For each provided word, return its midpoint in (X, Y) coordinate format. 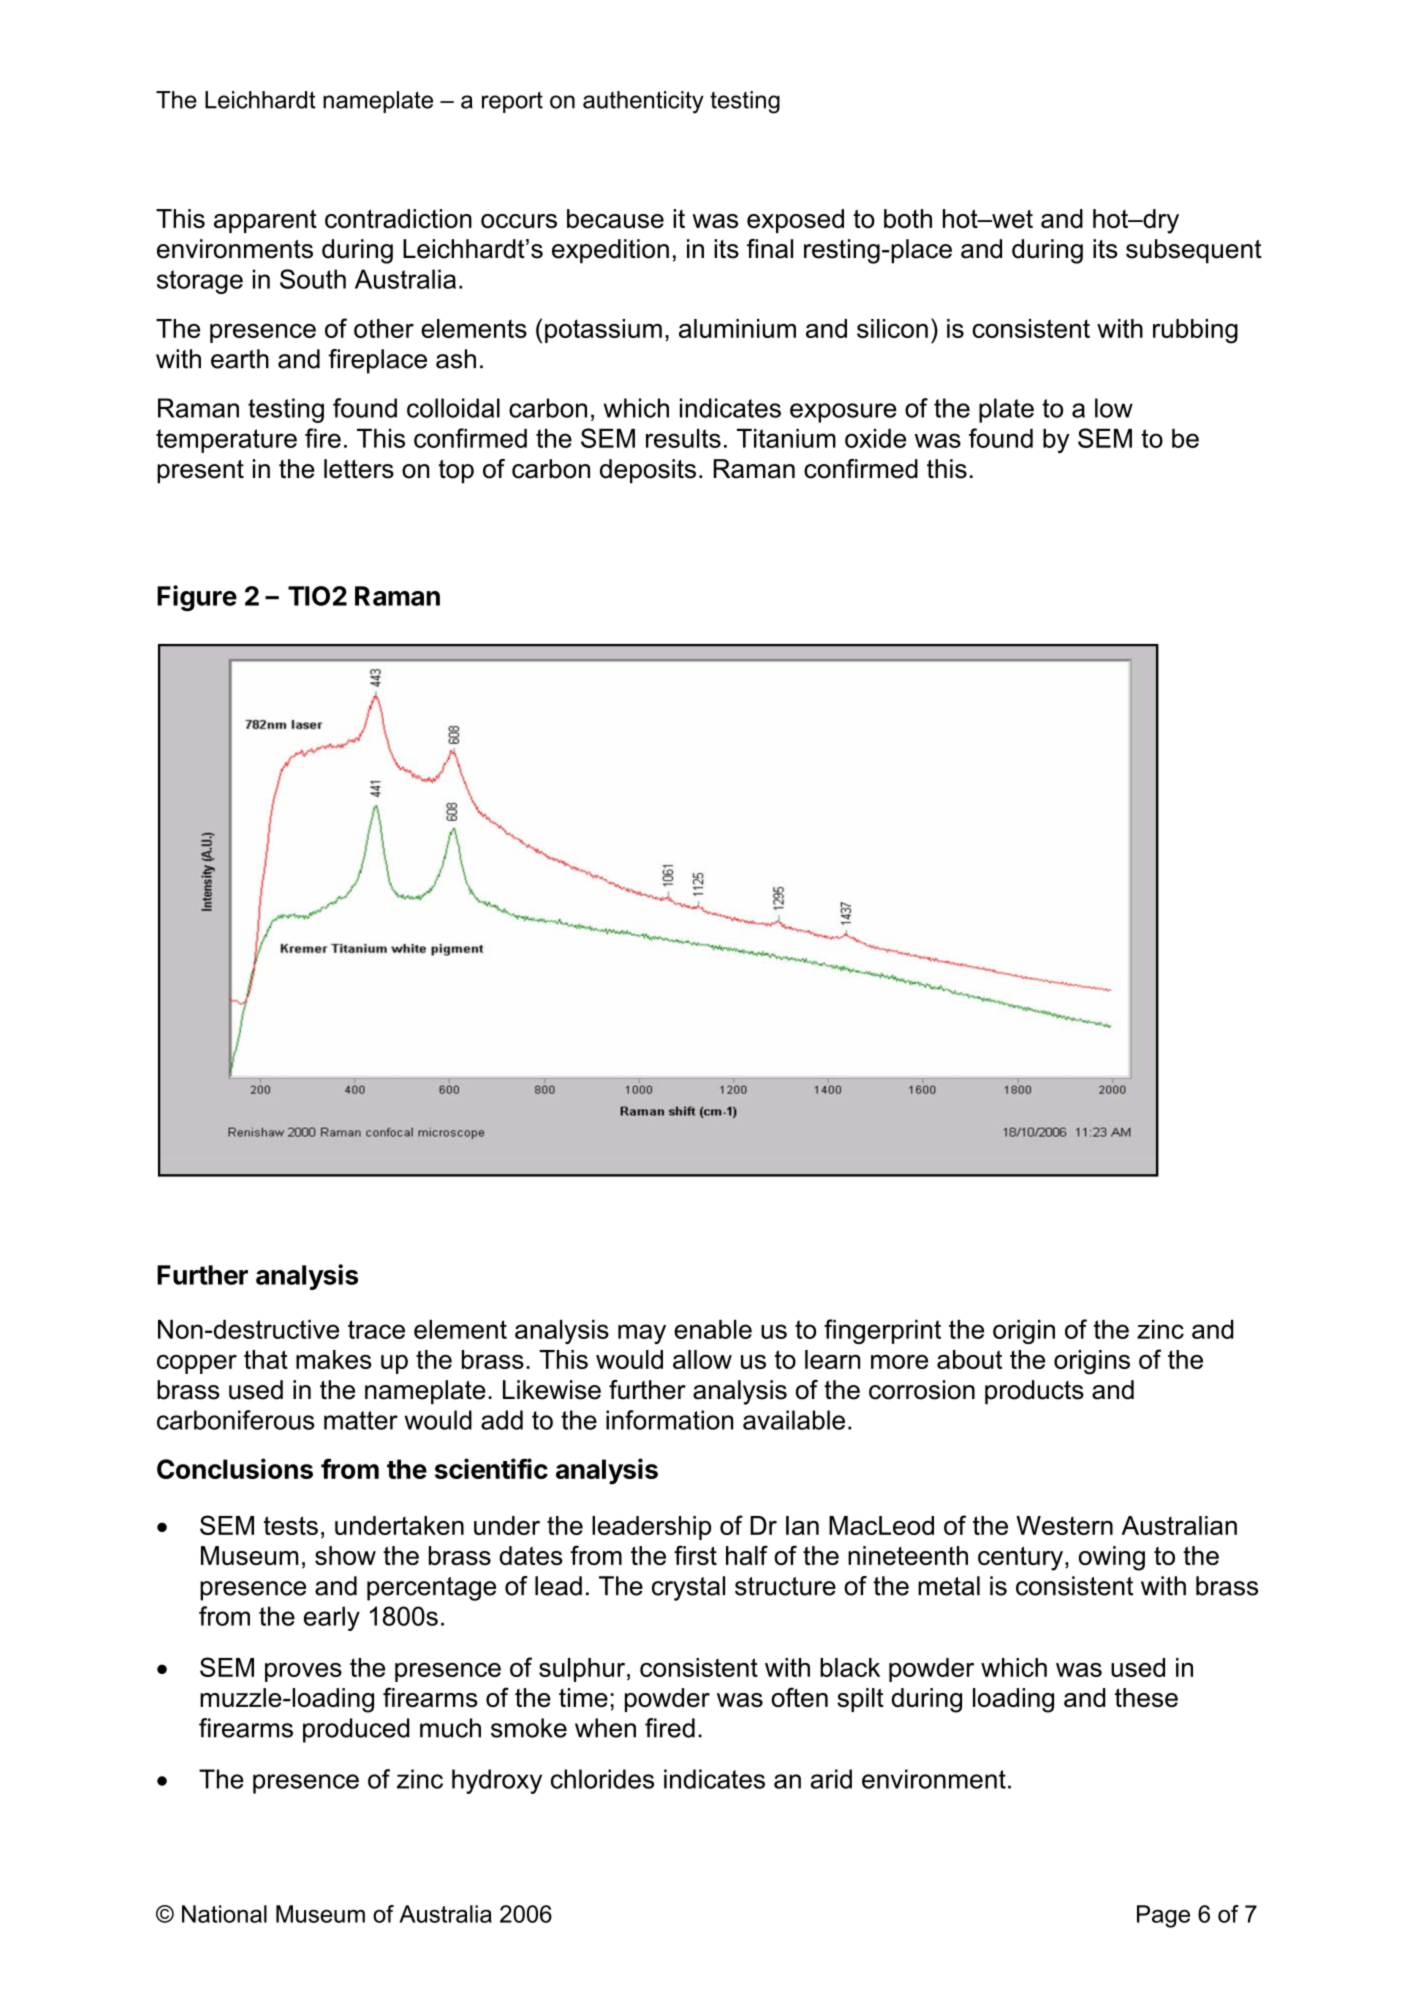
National (224, 1914)
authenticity (643, 102)
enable (713, 1329)
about (969, 1359)
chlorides (602, 1779)
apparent (265, 221)
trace (376, 1329)
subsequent (1194, 251)
